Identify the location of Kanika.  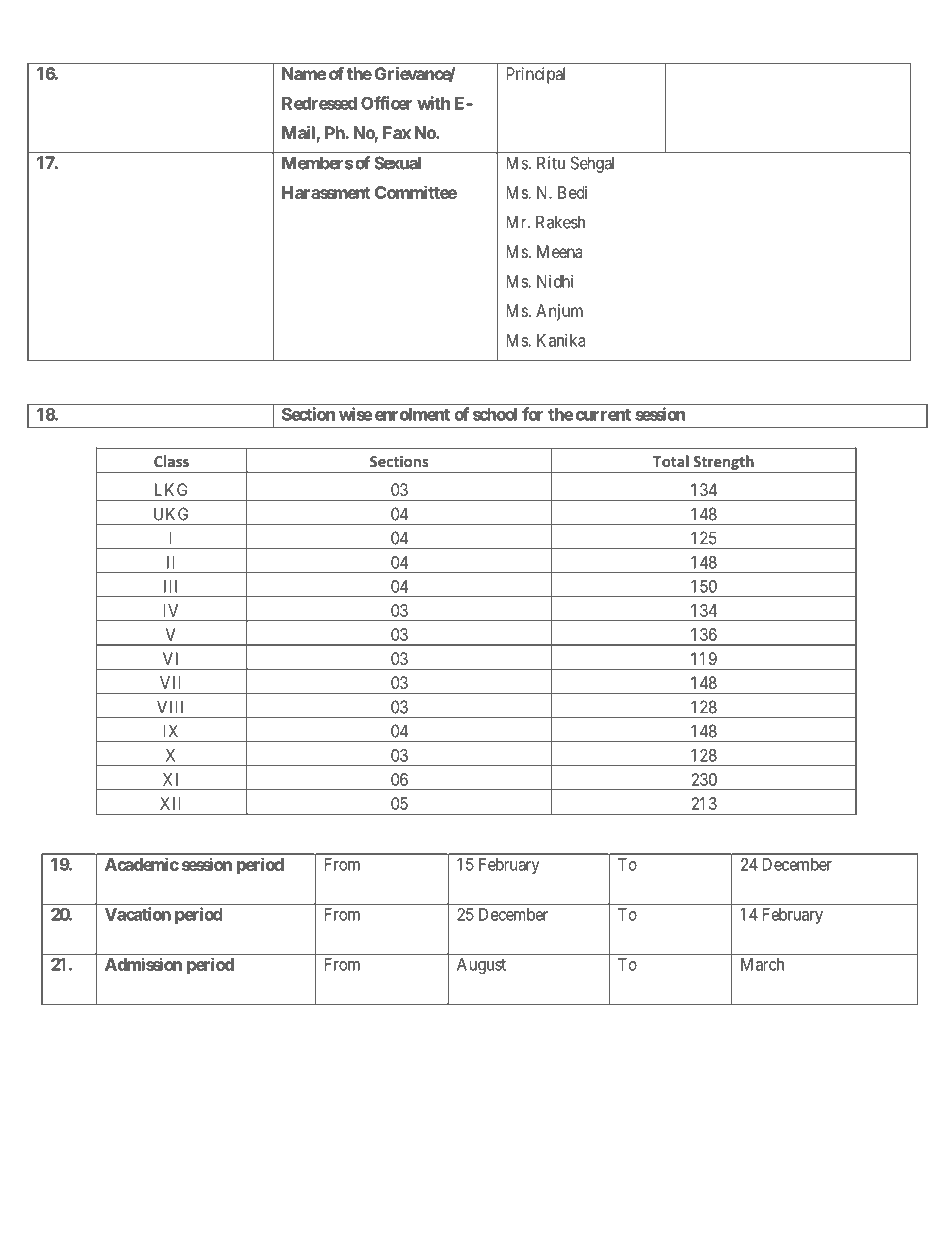
(561, 340).
